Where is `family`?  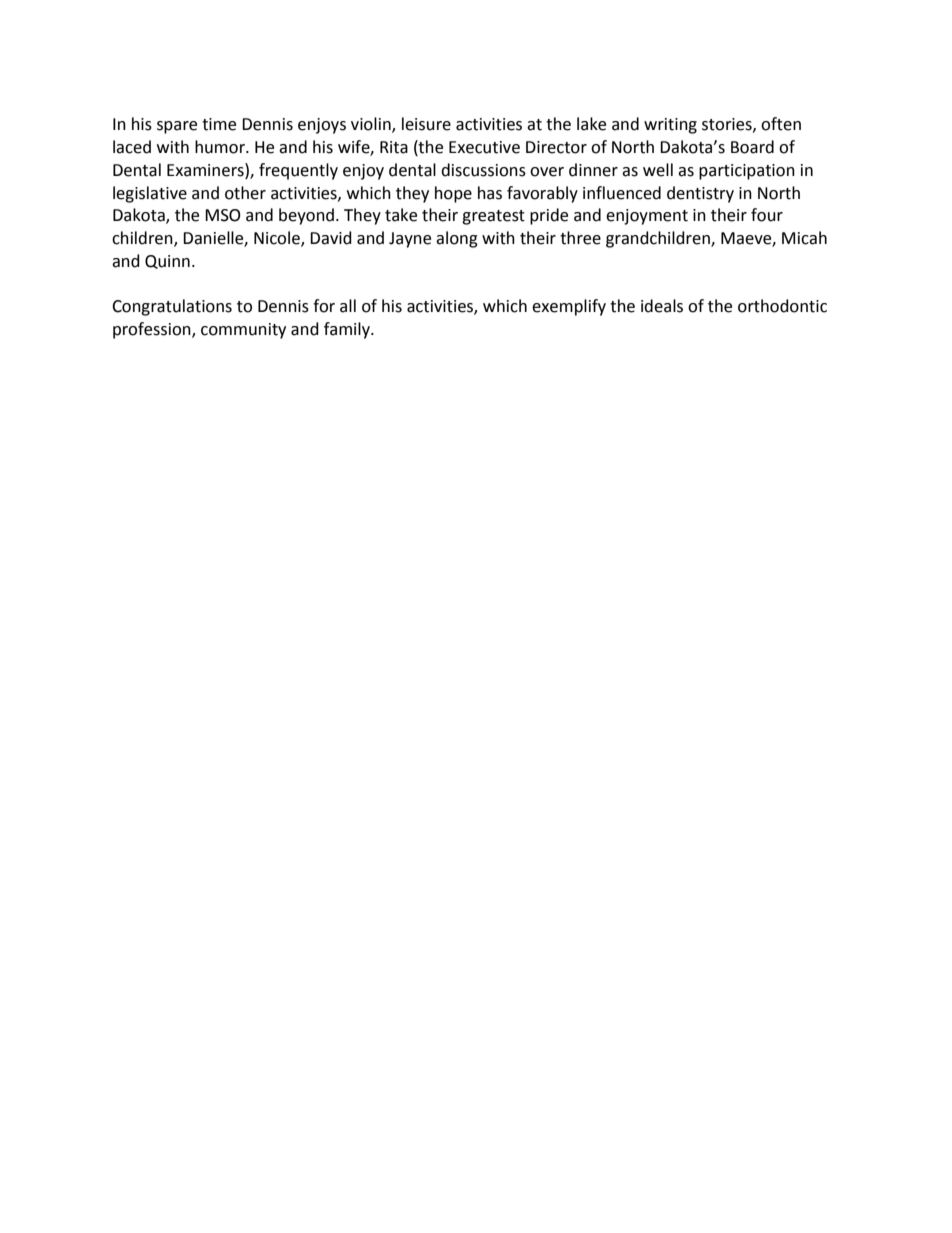
family is located at coordinates (348, 330).
